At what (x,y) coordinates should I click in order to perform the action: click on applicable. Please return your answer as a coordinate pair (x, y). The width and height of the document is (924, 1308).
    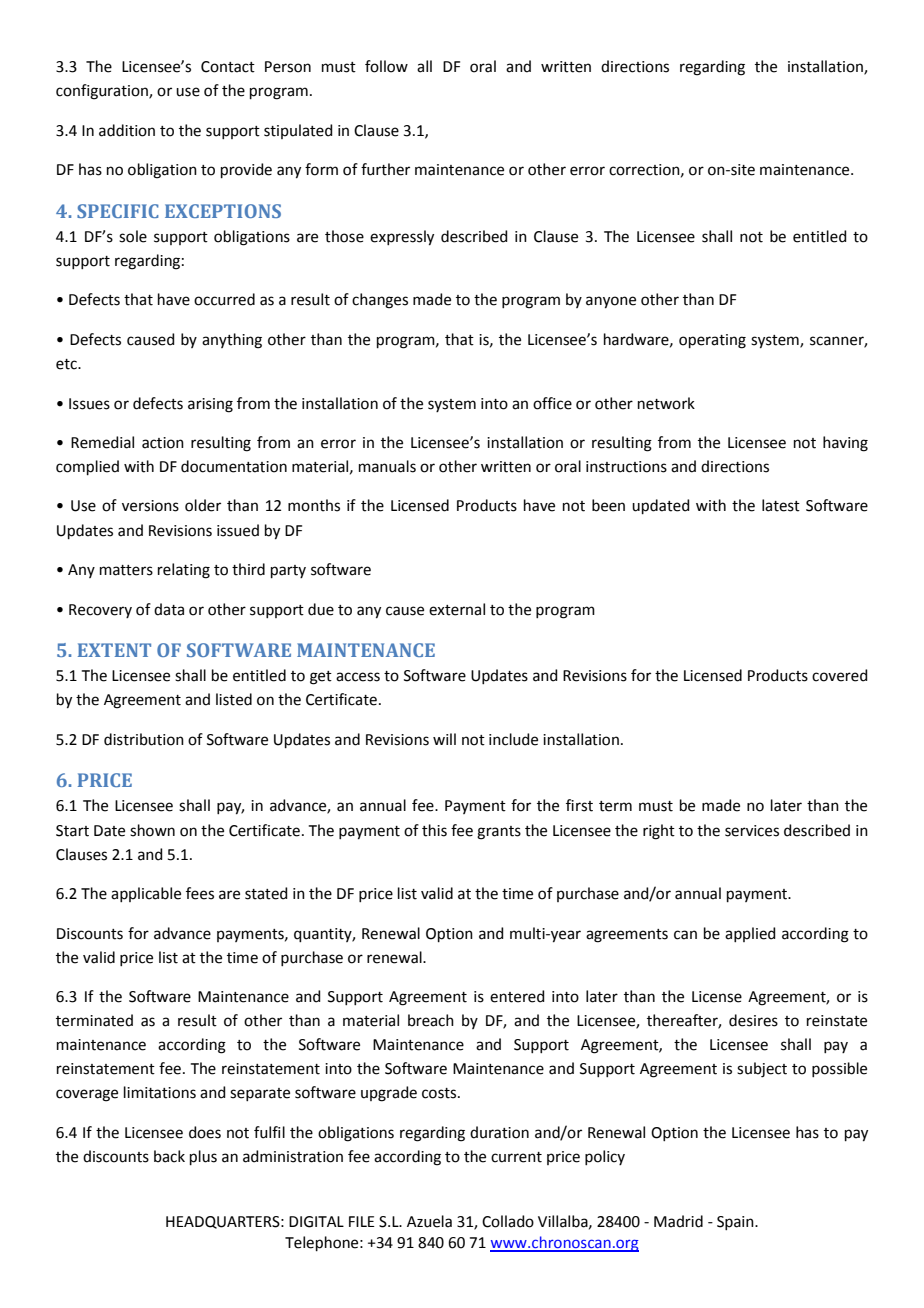
    Looking at the image, I should click on (146, 894).
